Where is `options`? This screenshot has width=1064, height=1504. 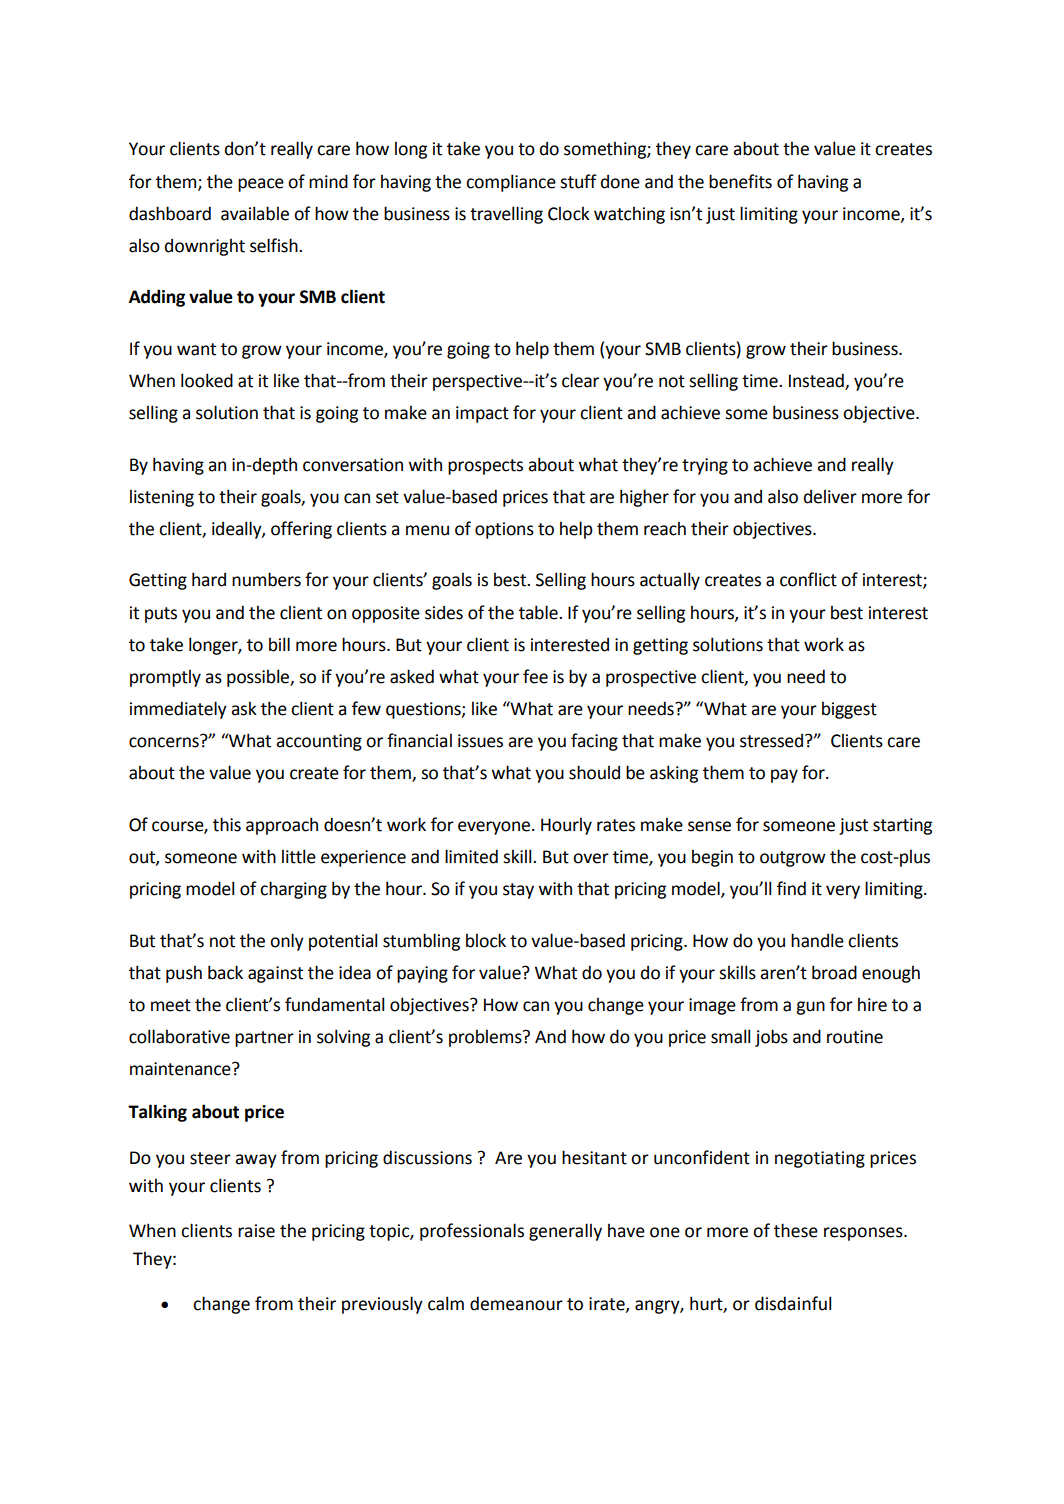
options is located at coordinates (504, 530).
